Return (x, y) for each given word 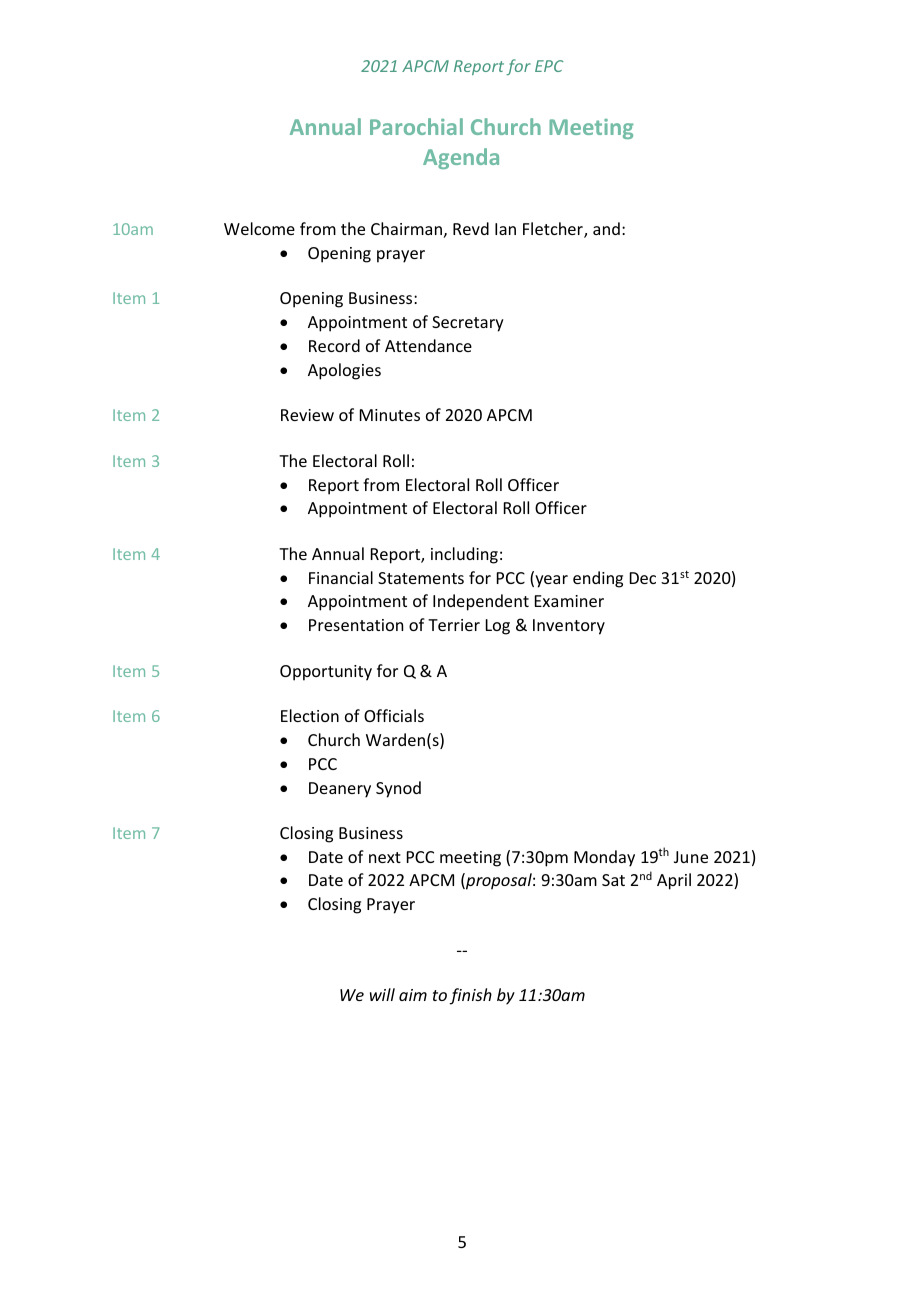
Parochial (416, 126)
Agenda (461, 158)
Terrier (454, 625)
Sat (613, 880)
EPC (549, 66)
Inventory (569, 627)
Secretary (468, 324)
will (382, 994)
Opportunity (326, 673)
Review (307, 415)
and (606, 228)
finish (470, 996)
